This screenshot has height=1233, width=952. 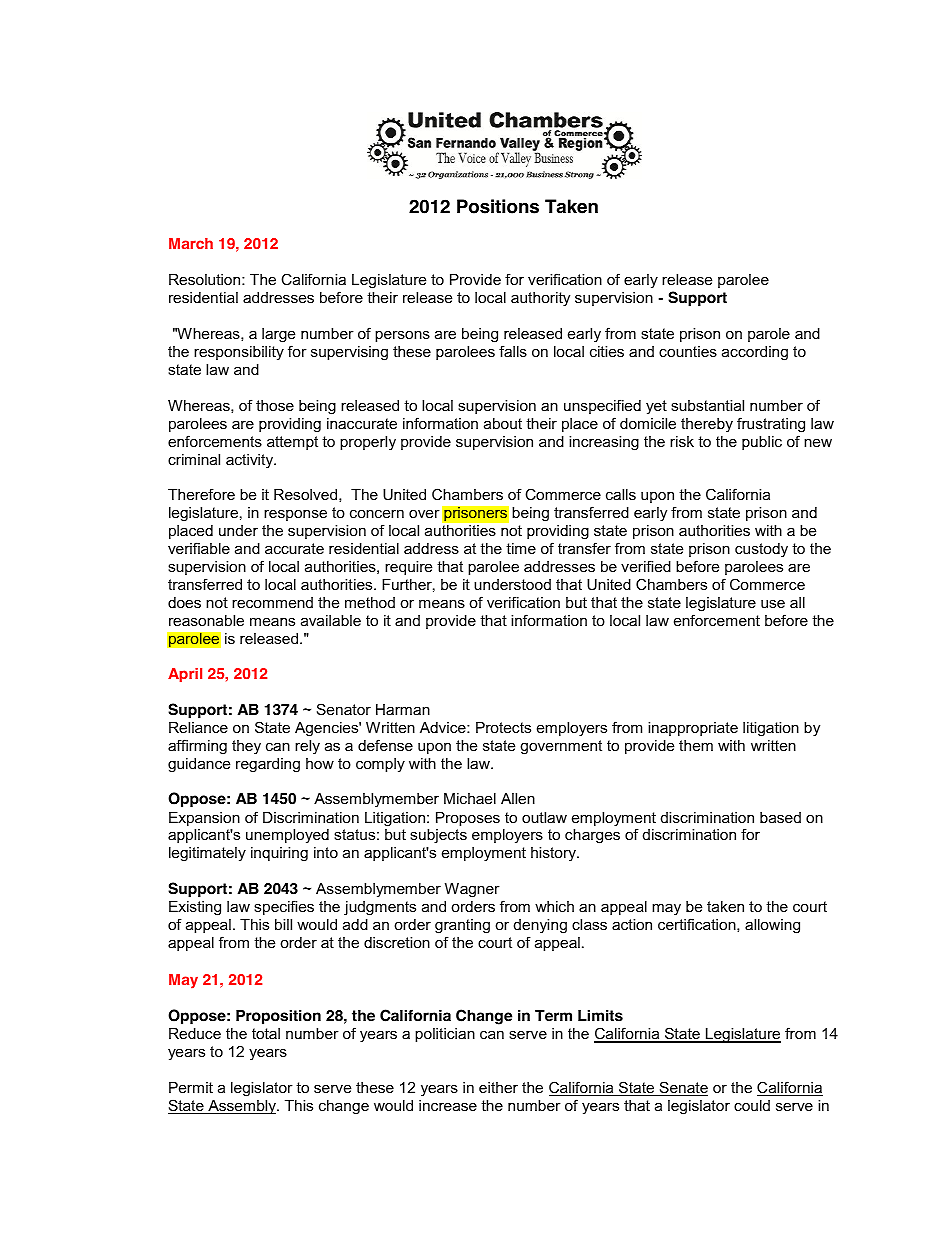 What do you see at coordinates (266, 1033) in the screenshot?
I see `total` at bounding box center [266, 1033].
